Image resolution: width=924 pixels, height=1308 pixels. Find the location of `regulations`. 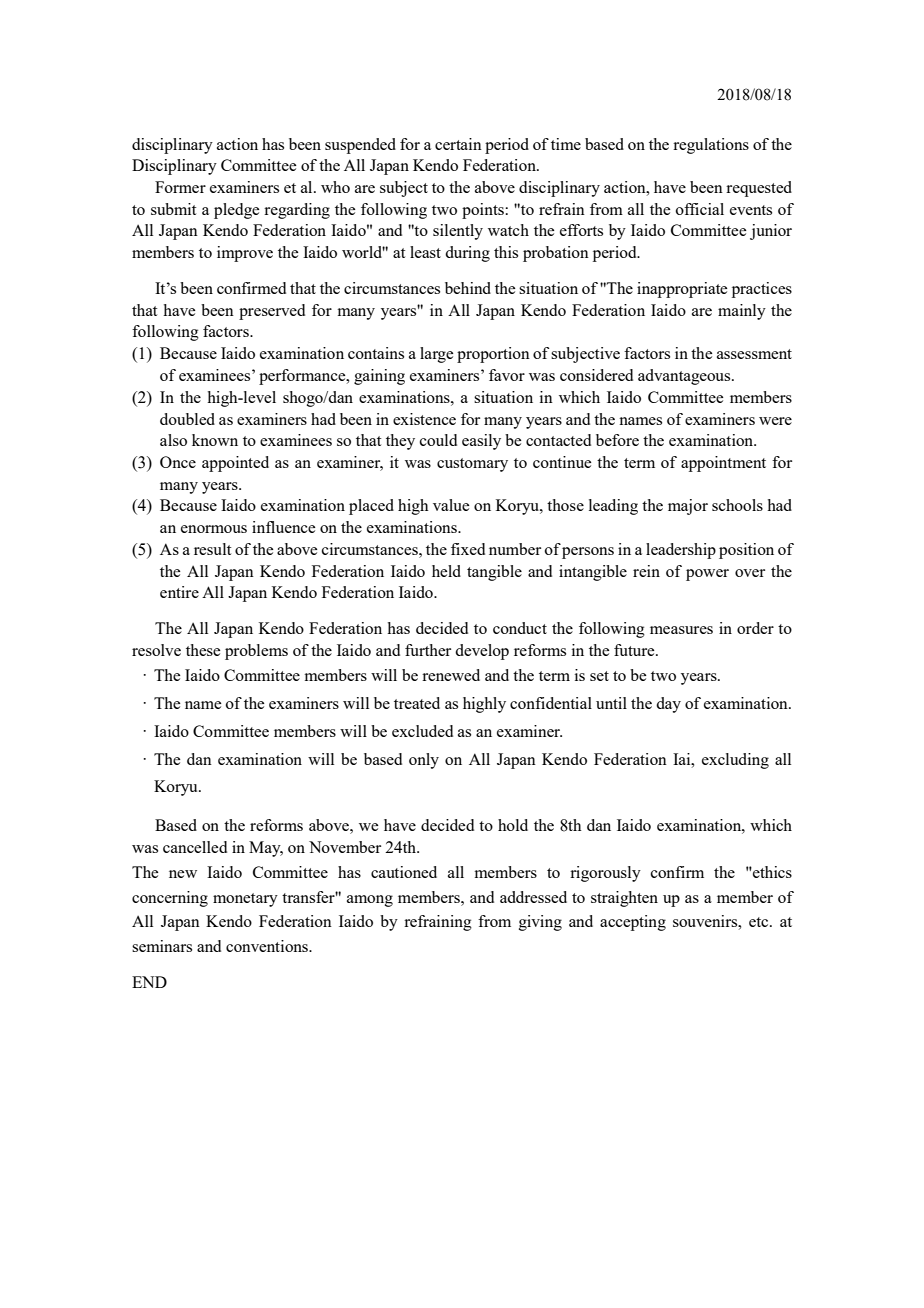

regulations is located at coordinates (711, 146).
